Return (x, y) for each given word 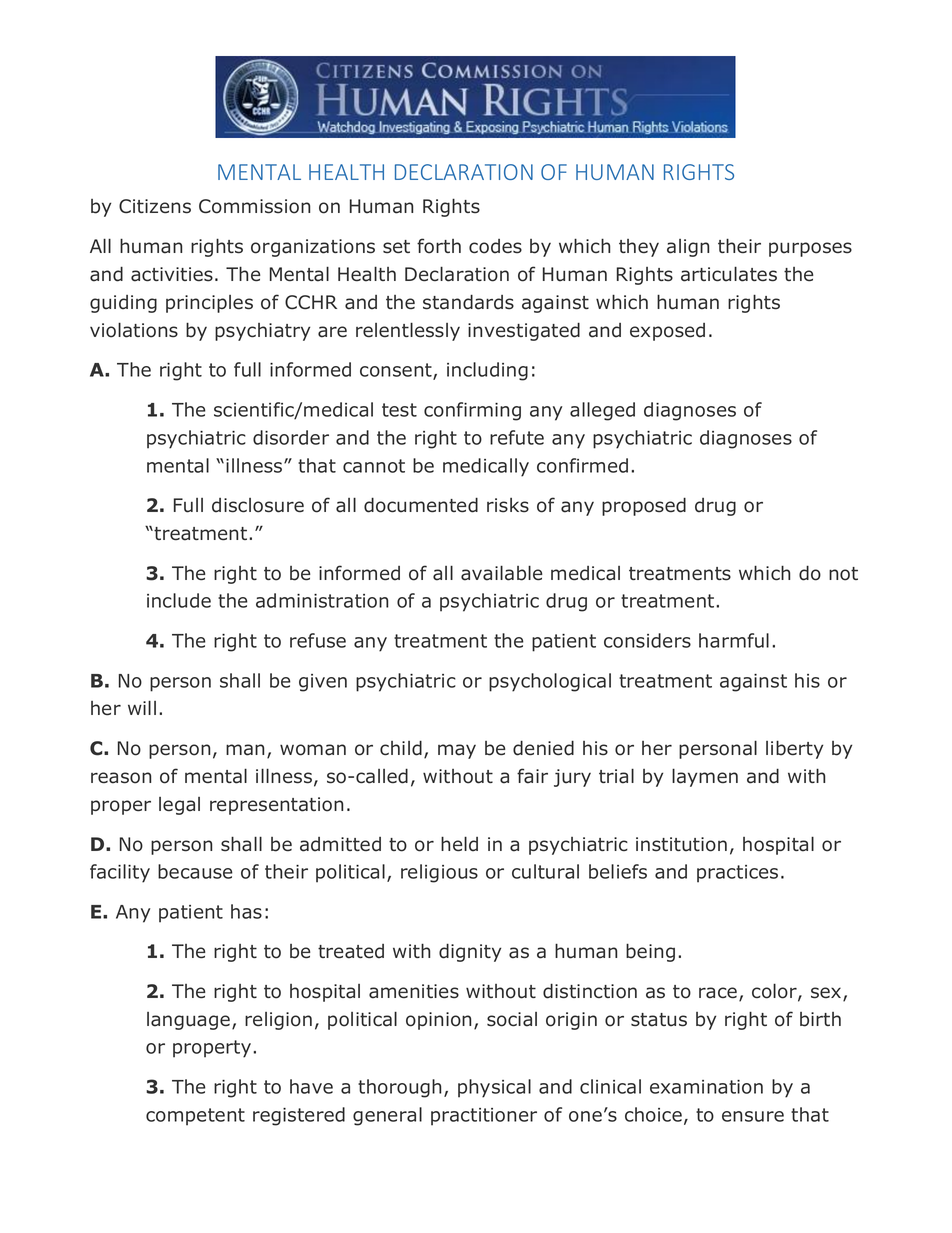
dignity (470, 952)
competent (195, 1117)
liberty (794, 749)
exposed (667, 332)
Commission (254, 206)
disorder (291, 437)
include (179, 600)
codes (495, 246)
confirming (472, 411)
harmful (734, 640)
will (142, 707)
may (457, 751)
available (501, 573)
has (246, 911)
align (688, 248)
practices (737, 874)
